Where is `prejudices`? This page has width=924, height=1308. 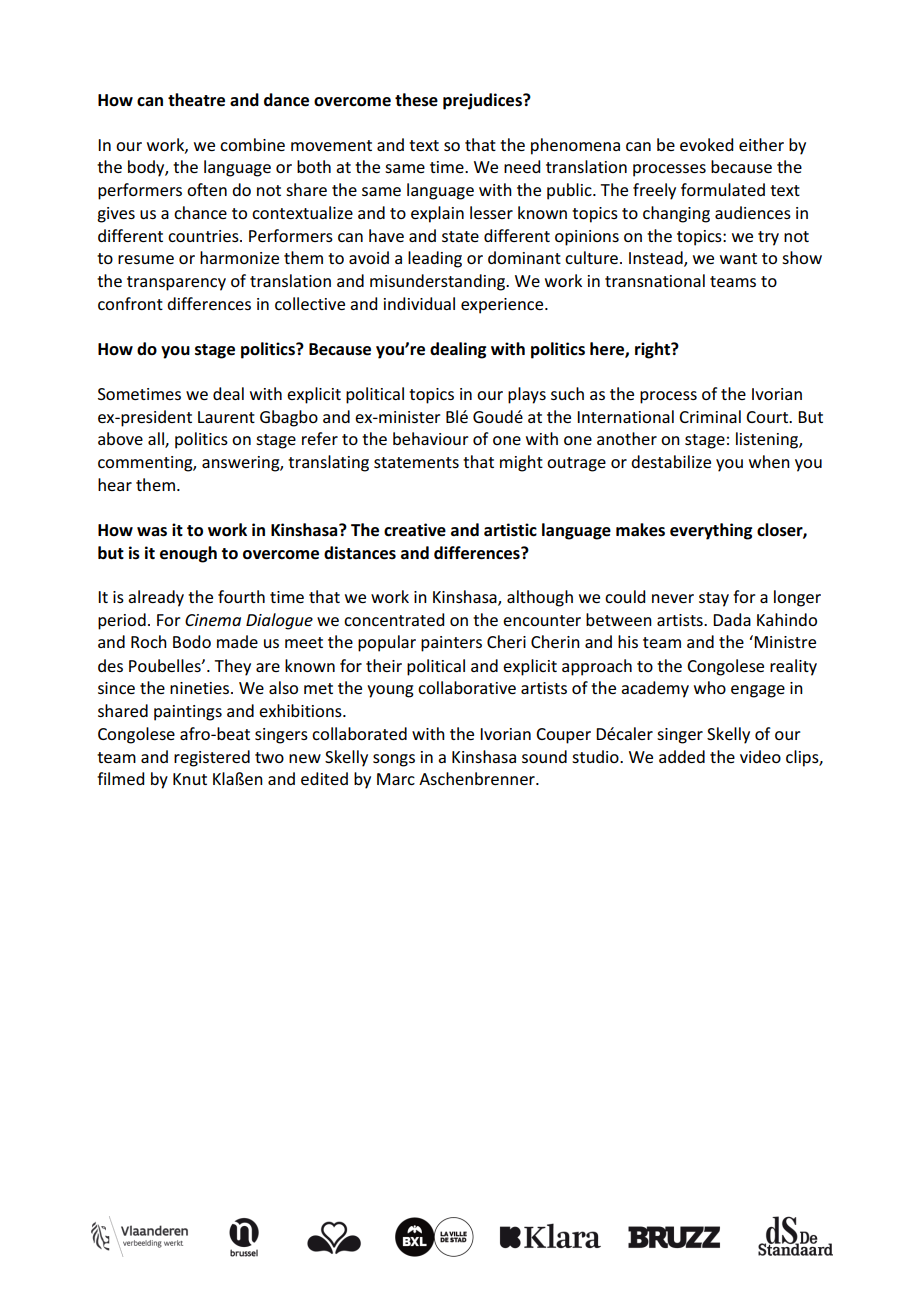
prejudices is located at coordinates (483, 101).
